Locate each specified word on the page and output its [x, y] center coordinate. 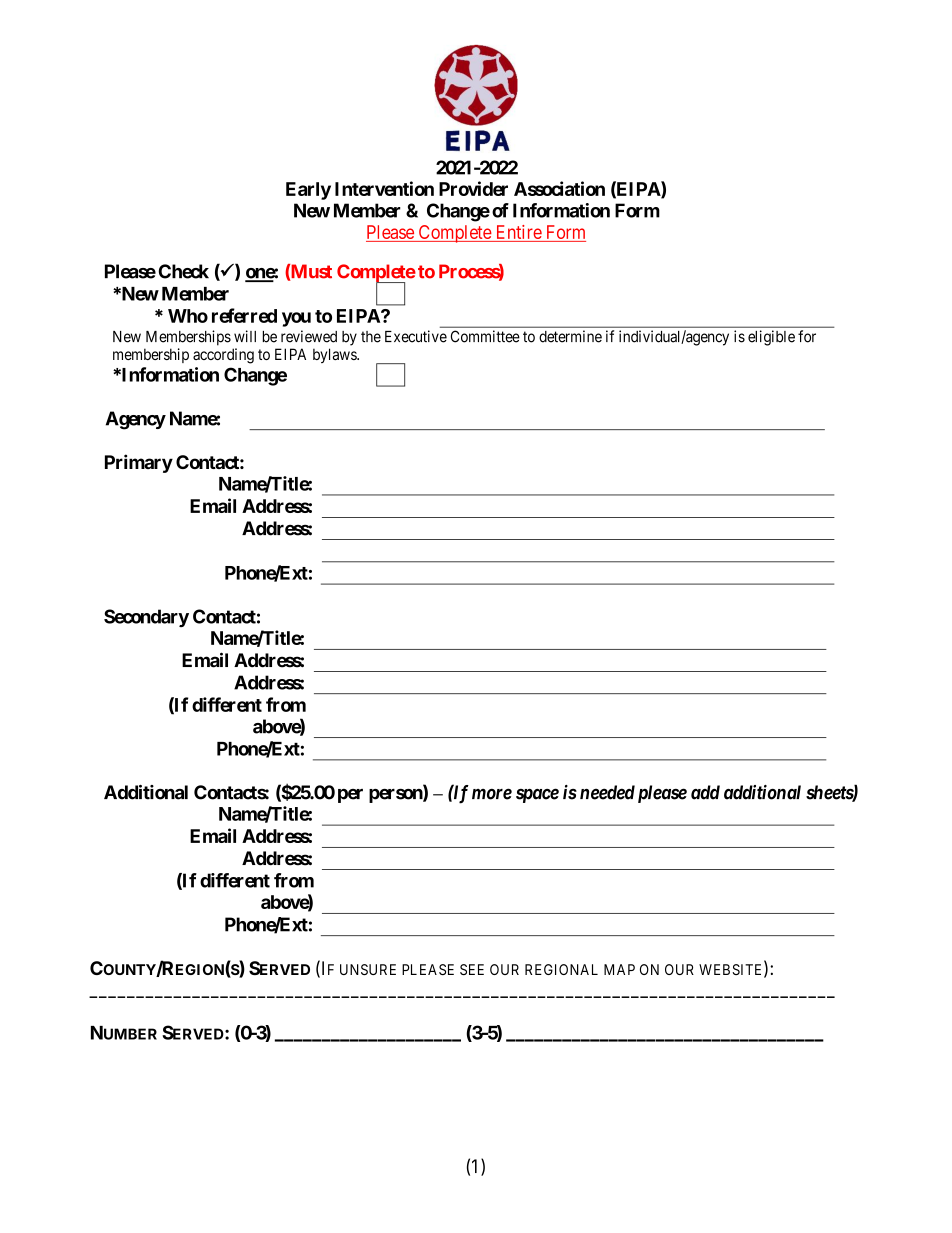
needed [607, 792]
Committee [485, 336]
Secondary [146, 618]
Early [308, 191]
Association [559, 188]
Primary [139, 463]
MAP [619, 969]
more [492, 794]
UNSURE [368, 969]
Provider [473, 188]
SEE [472, 969]
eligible [771, 338]
